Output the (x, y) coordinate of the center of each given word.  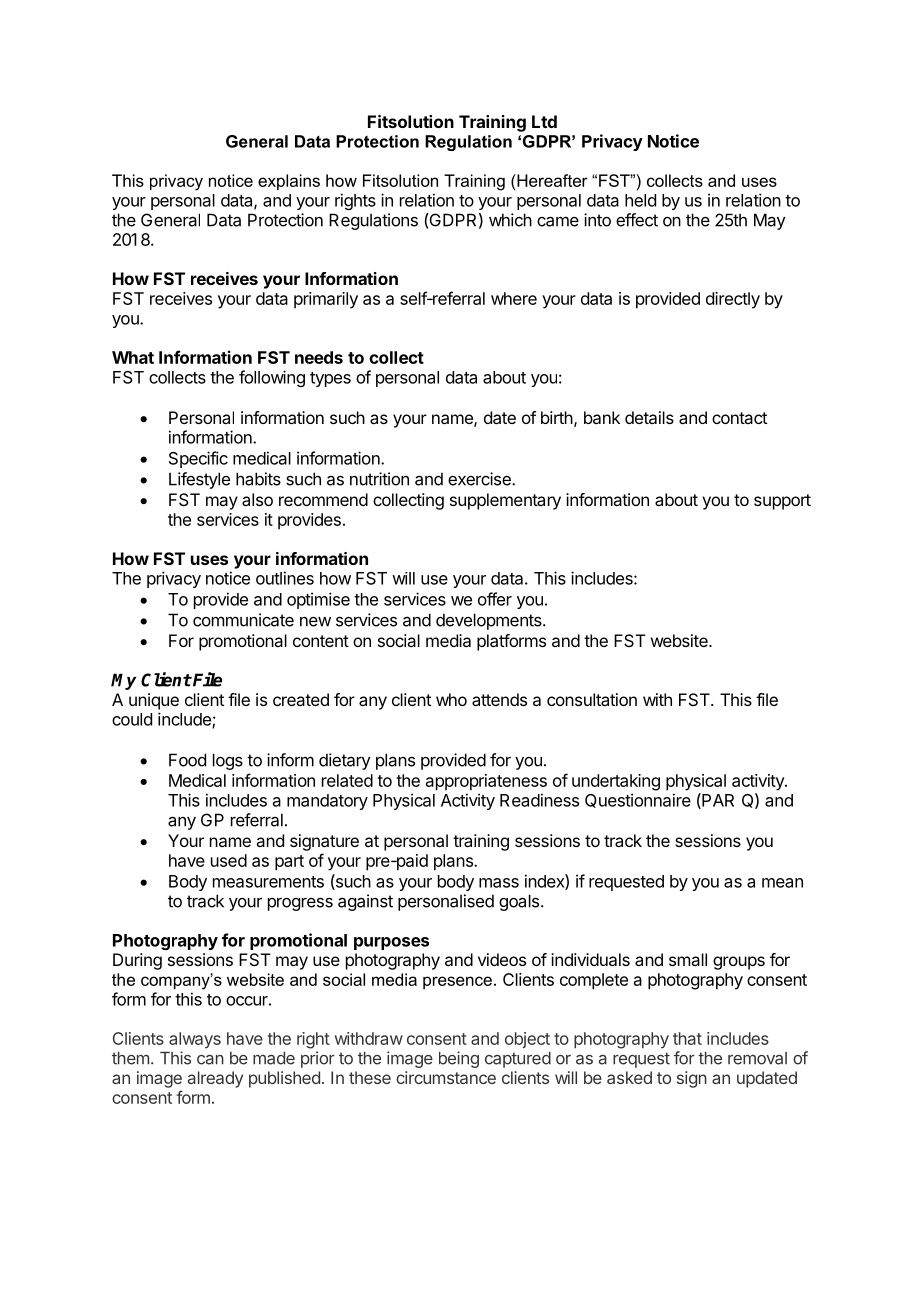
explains (289, 182)
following (272, 378)
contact (739, 418)
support (782, 502)
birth (557, 417)
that (687, 1038)
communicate (243, 620)
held (640, 200)
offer (495, 599)
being (459, 1059)
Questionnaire (638, 800)
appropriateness (486, 782)
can (210, 1060)
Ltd (544, 121)
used (229, 860)
